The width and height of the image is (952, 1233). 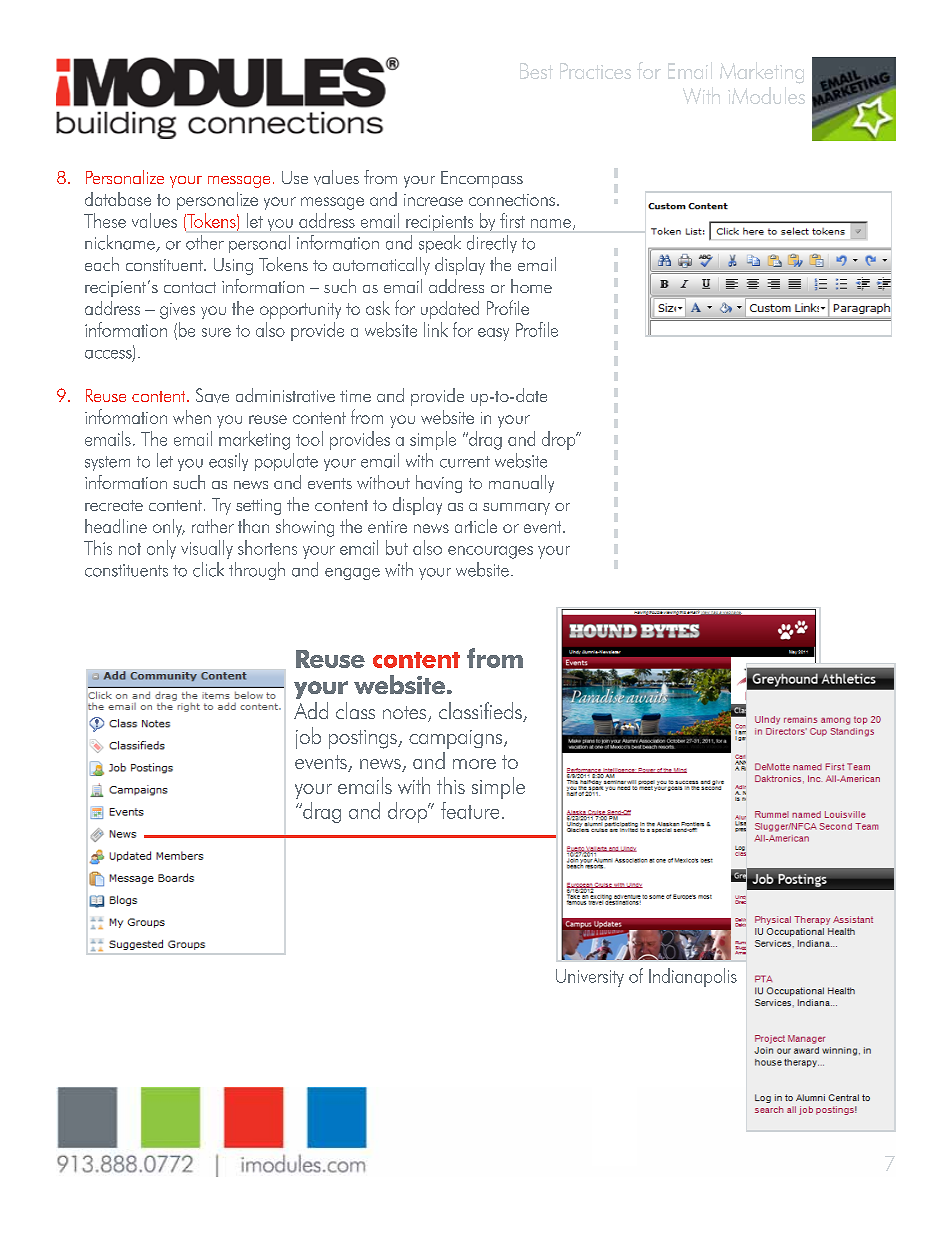 I want to click on Try, so click(x=221, y=506).
